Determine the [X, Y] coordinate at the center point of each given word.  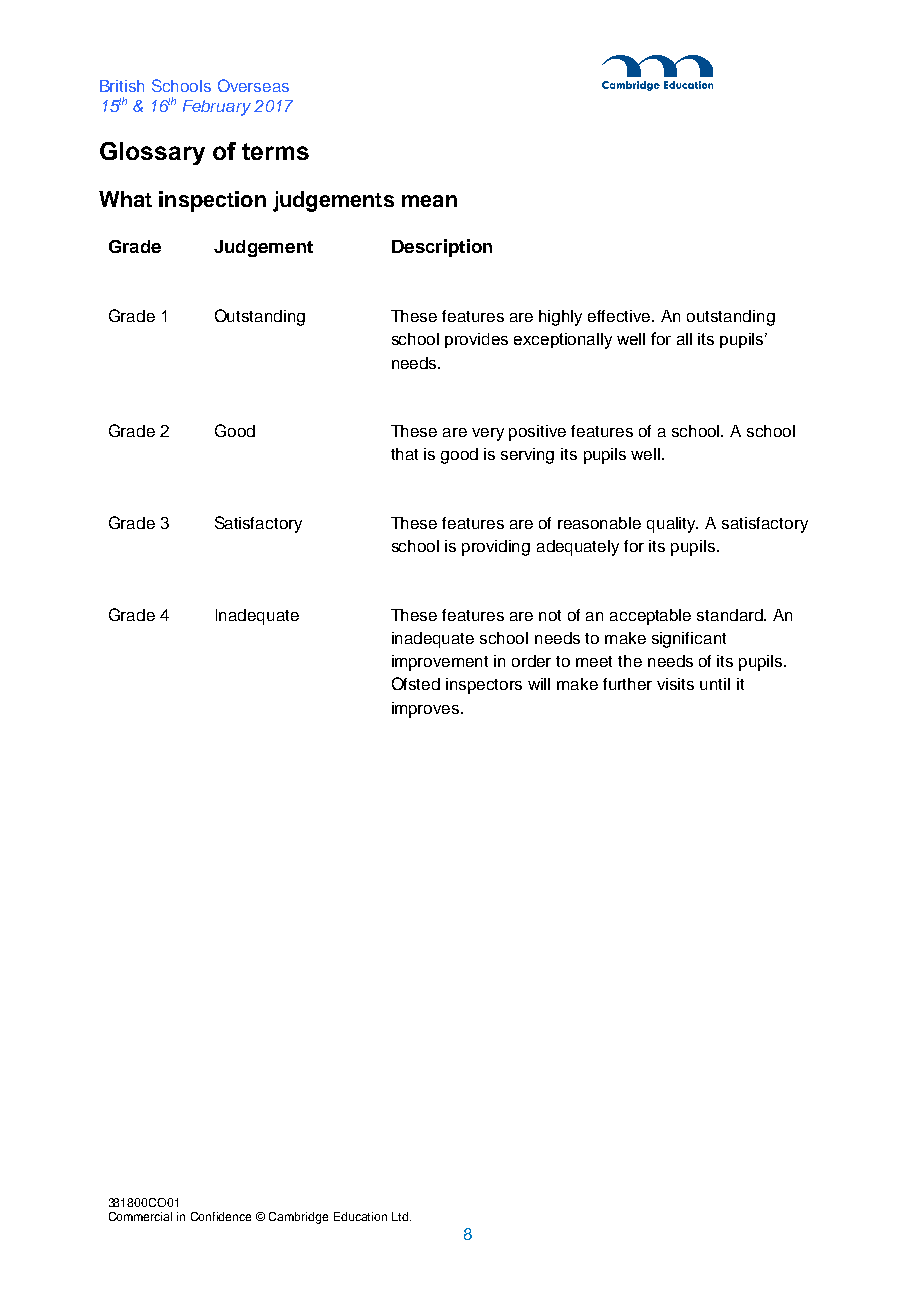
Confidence [221, 1216]
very [488, 434]
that [404, 454]
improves [427, 710]
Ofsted [416, 683]
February [217, 108]
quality [672, 525]
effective [621, 316]
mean [429, 201]
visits [675, 684]
